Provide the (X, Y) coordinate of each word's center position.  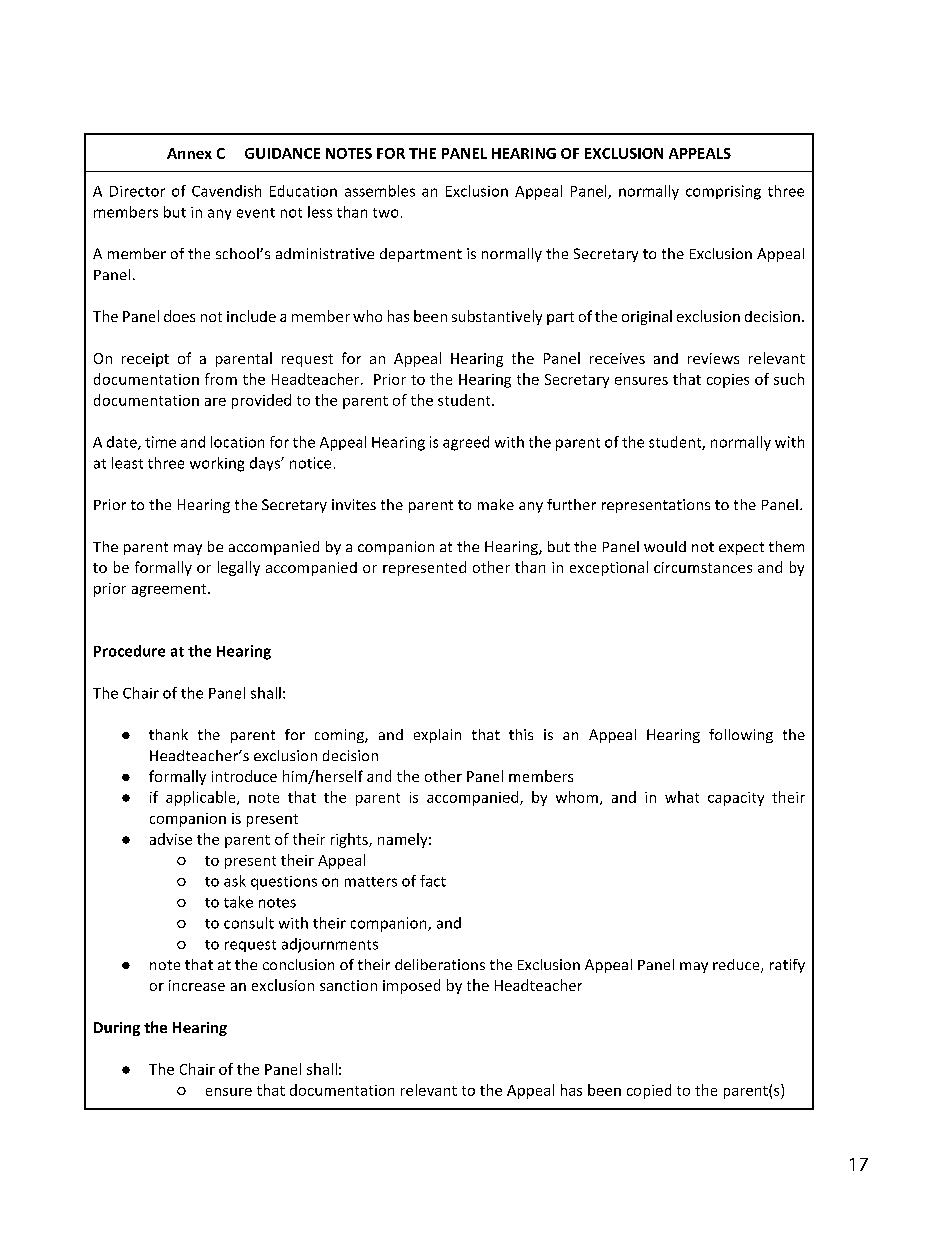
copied (649, 1091)
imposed (411, 986)
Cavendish (226, 191)
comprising (723, 192)
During (117, 1029)
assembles (380, 191)
